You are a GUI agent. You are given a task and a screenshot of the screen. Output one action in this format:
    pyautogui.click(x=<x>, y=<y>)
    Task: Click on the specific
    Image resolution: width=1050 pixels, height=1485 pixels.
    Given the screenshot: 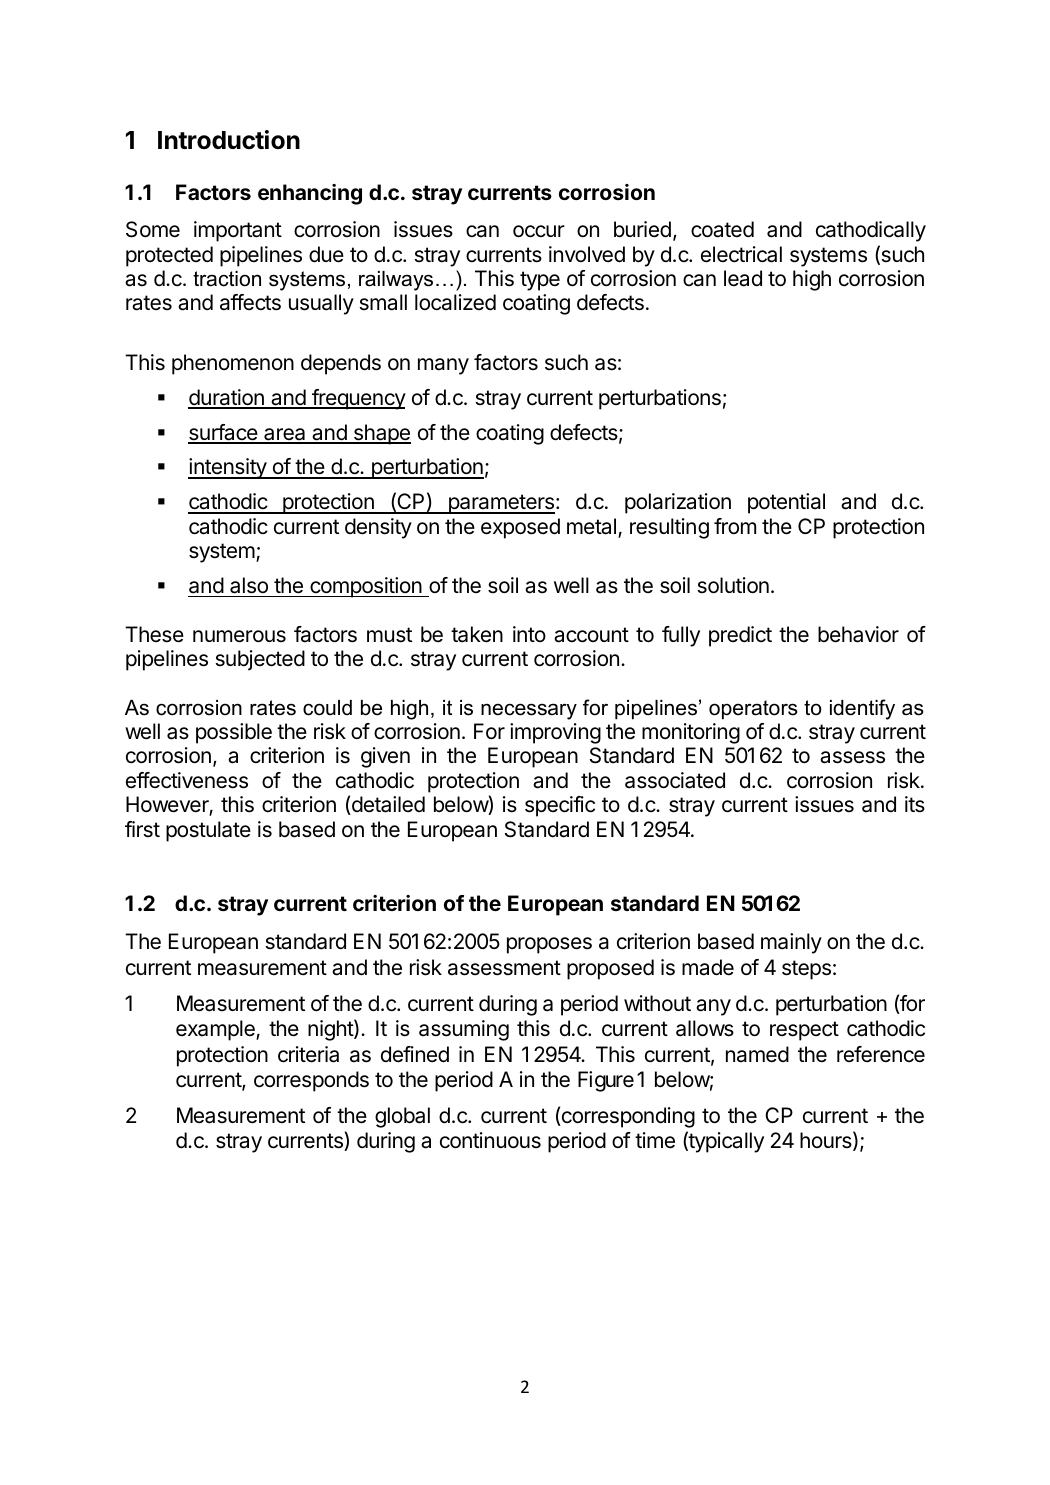 What is the action you would take?
    pyautogui.click(x=560, y=806)
